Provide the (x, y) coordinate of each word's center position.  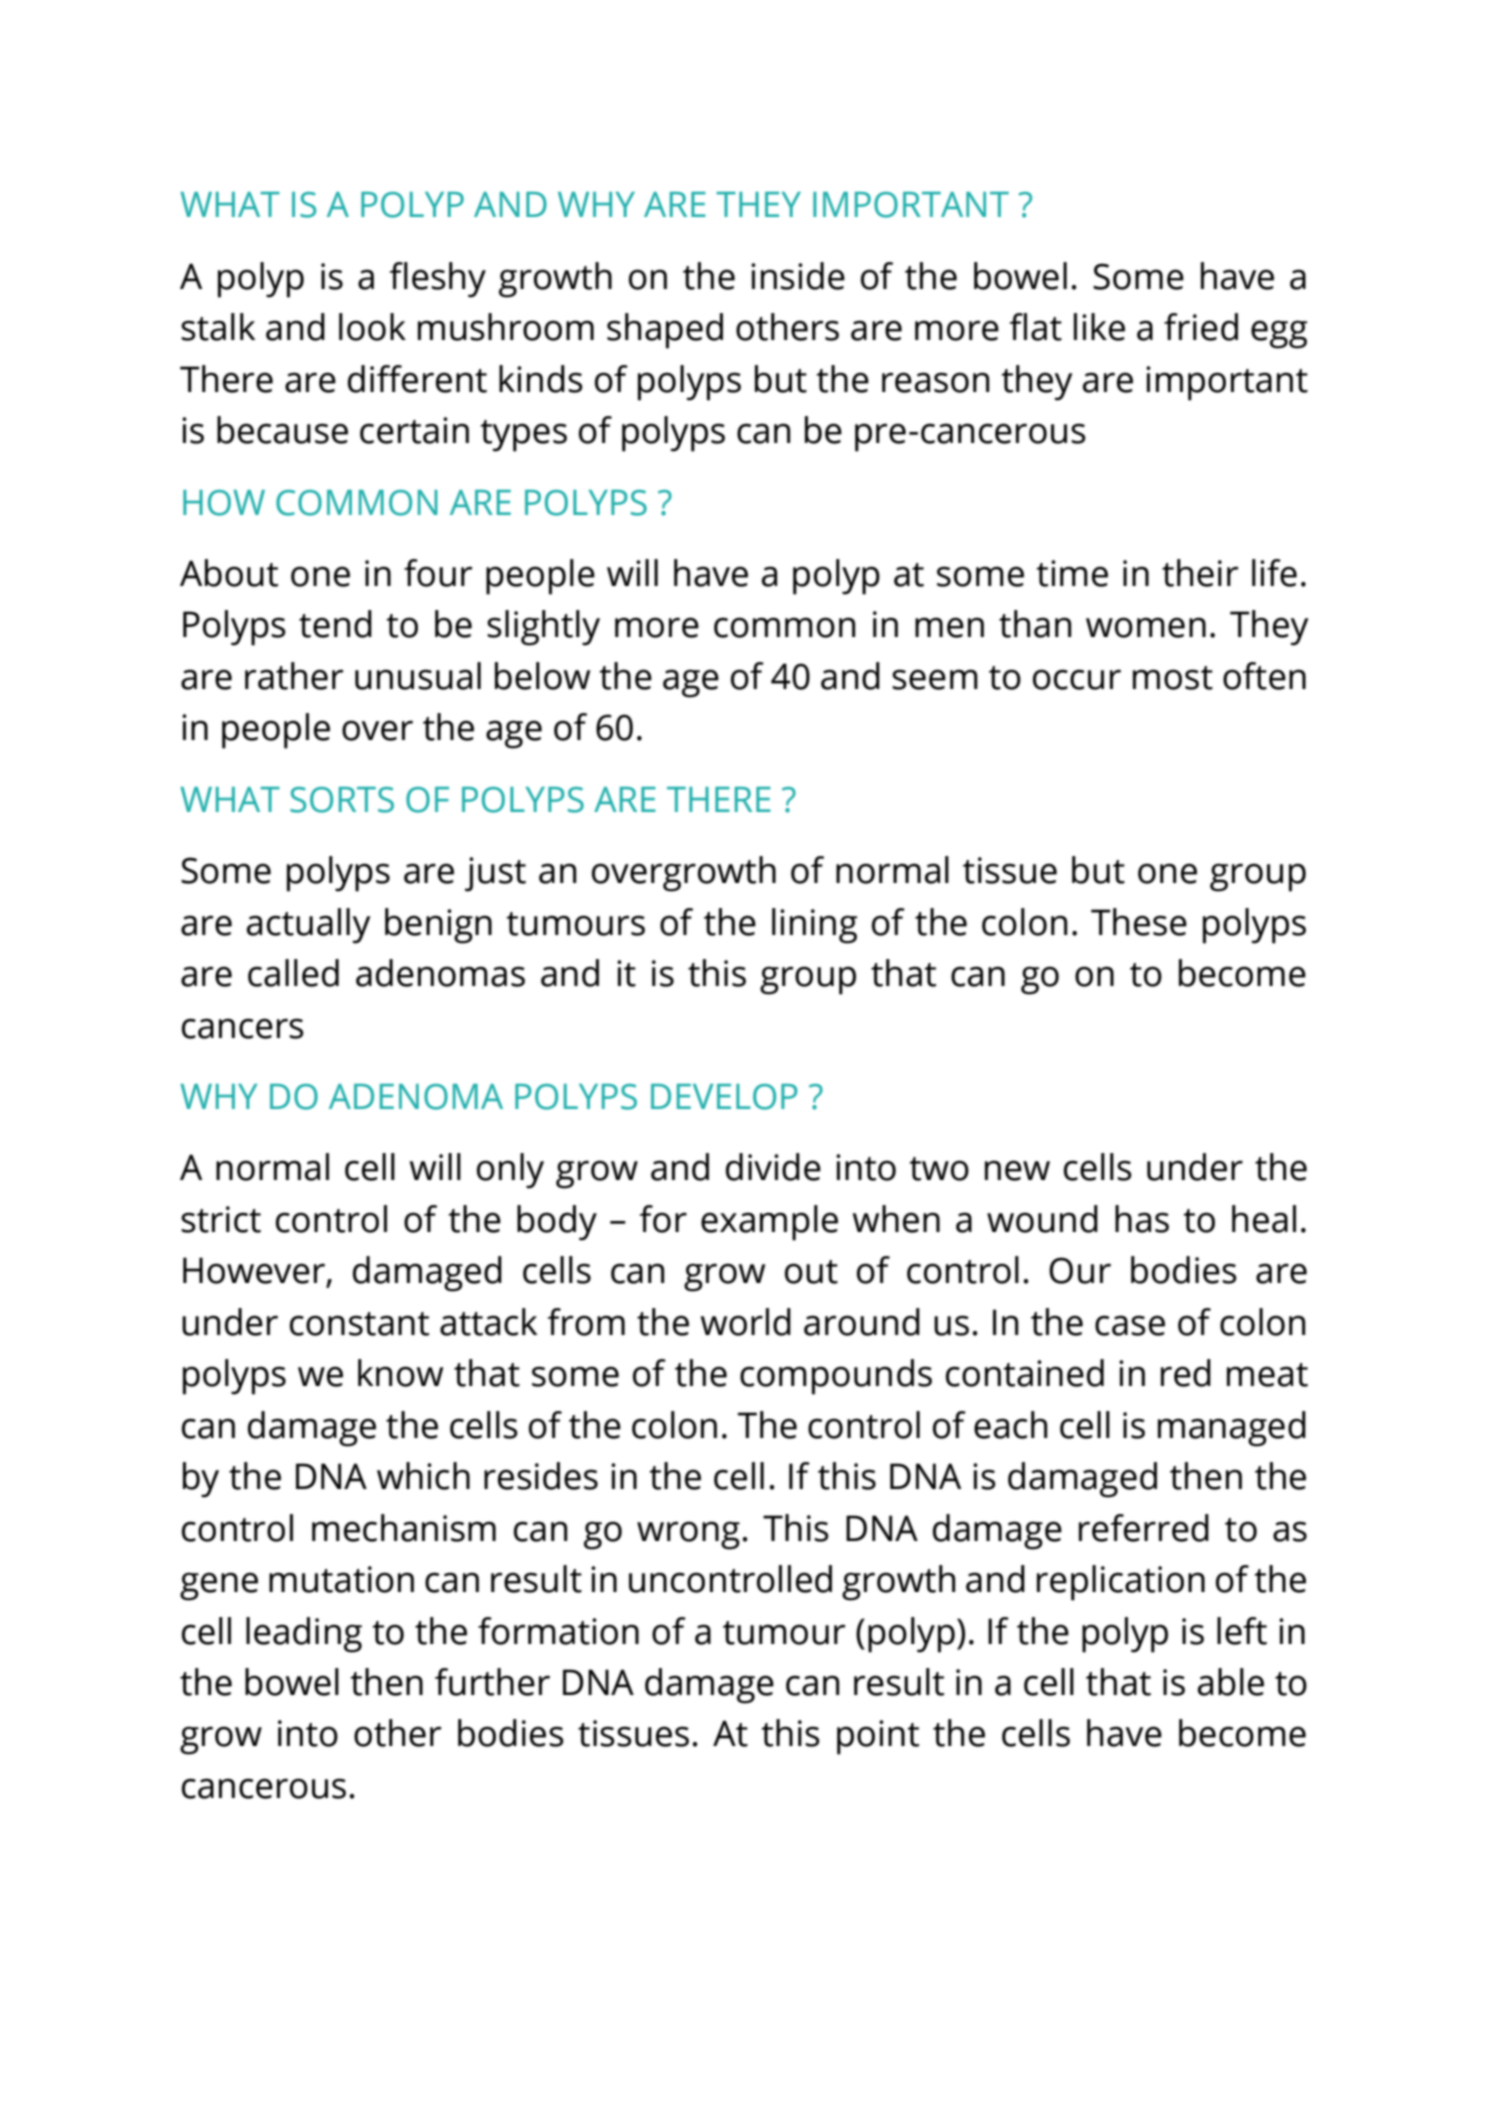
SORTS (342, 800)
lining (814, 926)
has (1142, 1219)
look (372, 327)
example (769, 1223)
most (1173, 678)
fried (1201, 327)
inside (798, 276)
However (254, 1270)
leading (304, 1635)
